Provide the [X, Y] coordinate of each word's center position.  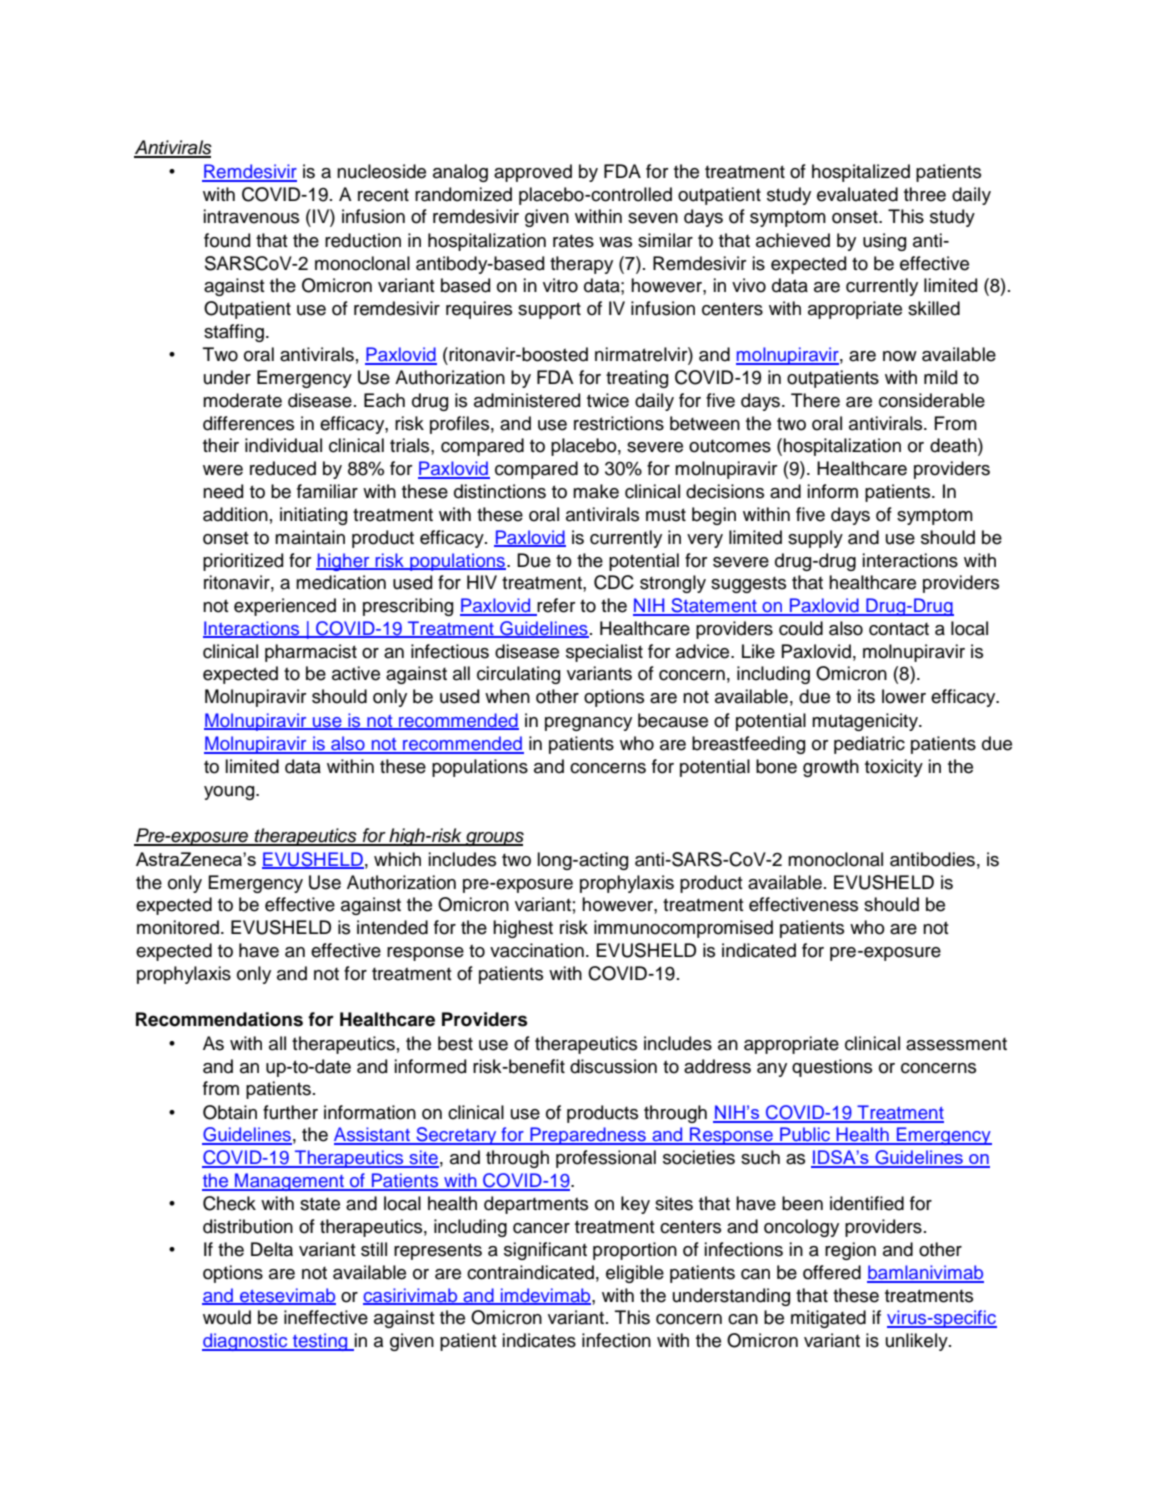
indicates [539, 1340]
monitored [178, 927]
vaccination [537, 950]
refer [555, 606]
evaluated [857, 194]
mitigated [828, 1319]
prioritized [243, 562]
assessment [956, 1044]
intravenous [251, 216]
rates [573, 241]
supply [815, 539]
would [227, 1317]
